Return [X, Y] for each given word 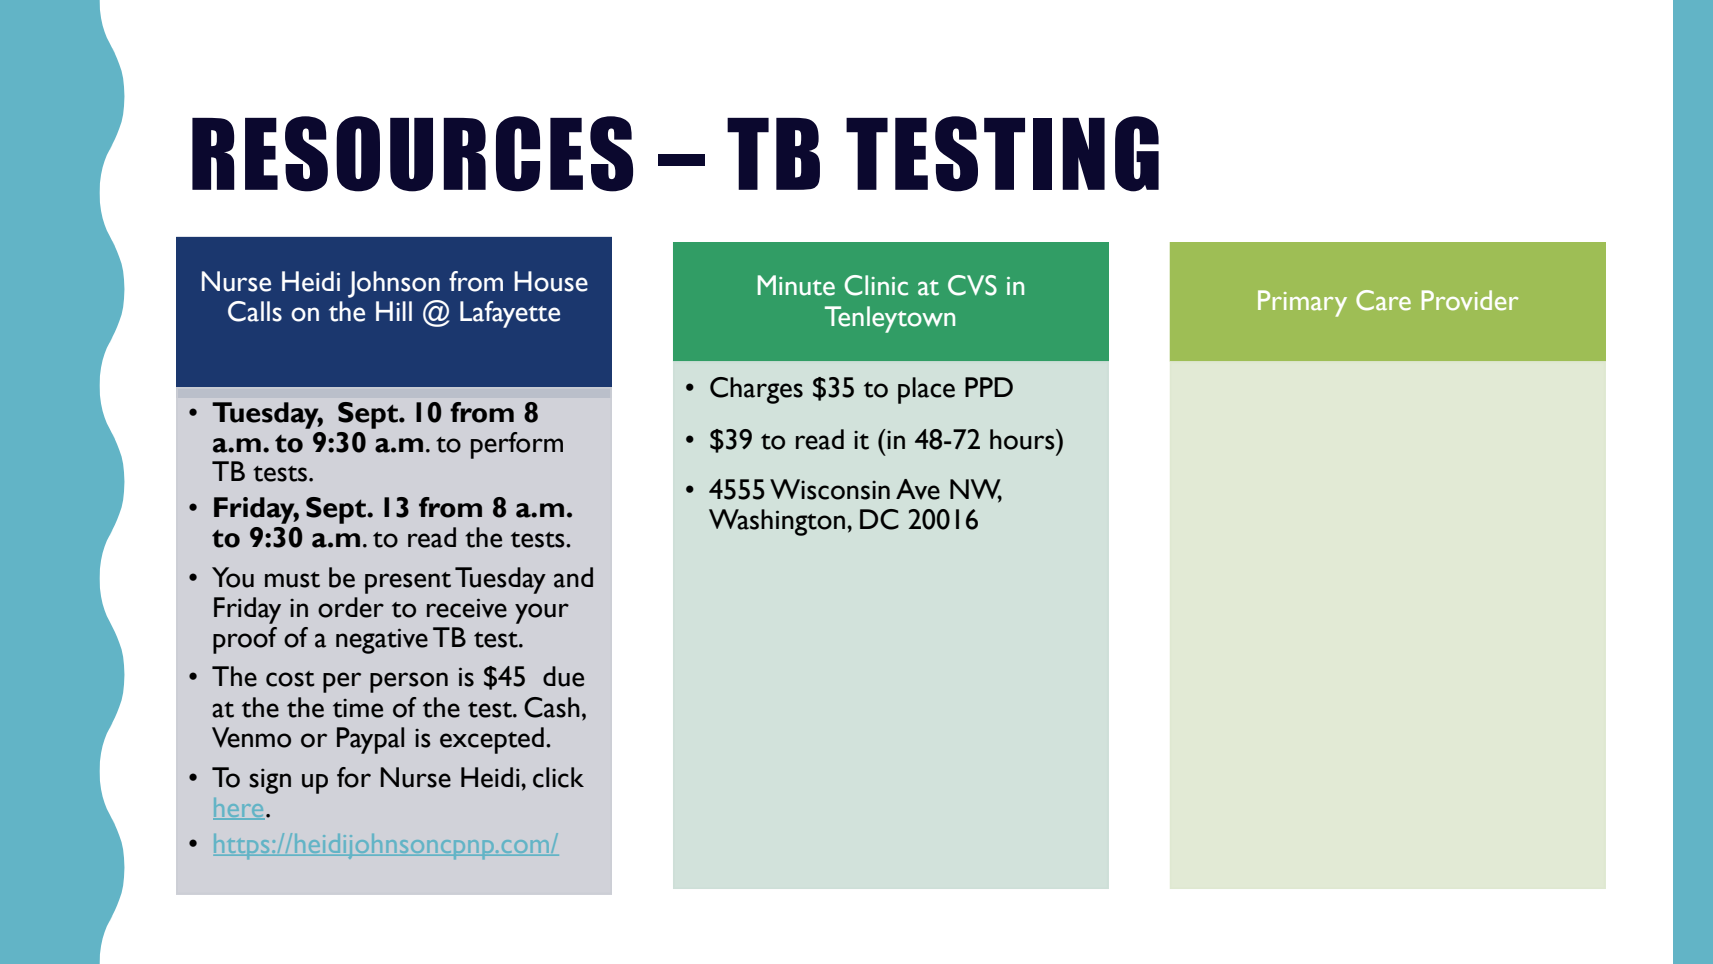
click [558, 777]
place [926, 390]
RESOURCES [412, 154]
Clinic [876, 285]
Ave [918, 489]
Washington [778, 522]
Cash [552, 707]
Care [1383, 300]
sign [270, 781]
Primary [1302, 303]
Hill [394, 311]
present [408, 583]
